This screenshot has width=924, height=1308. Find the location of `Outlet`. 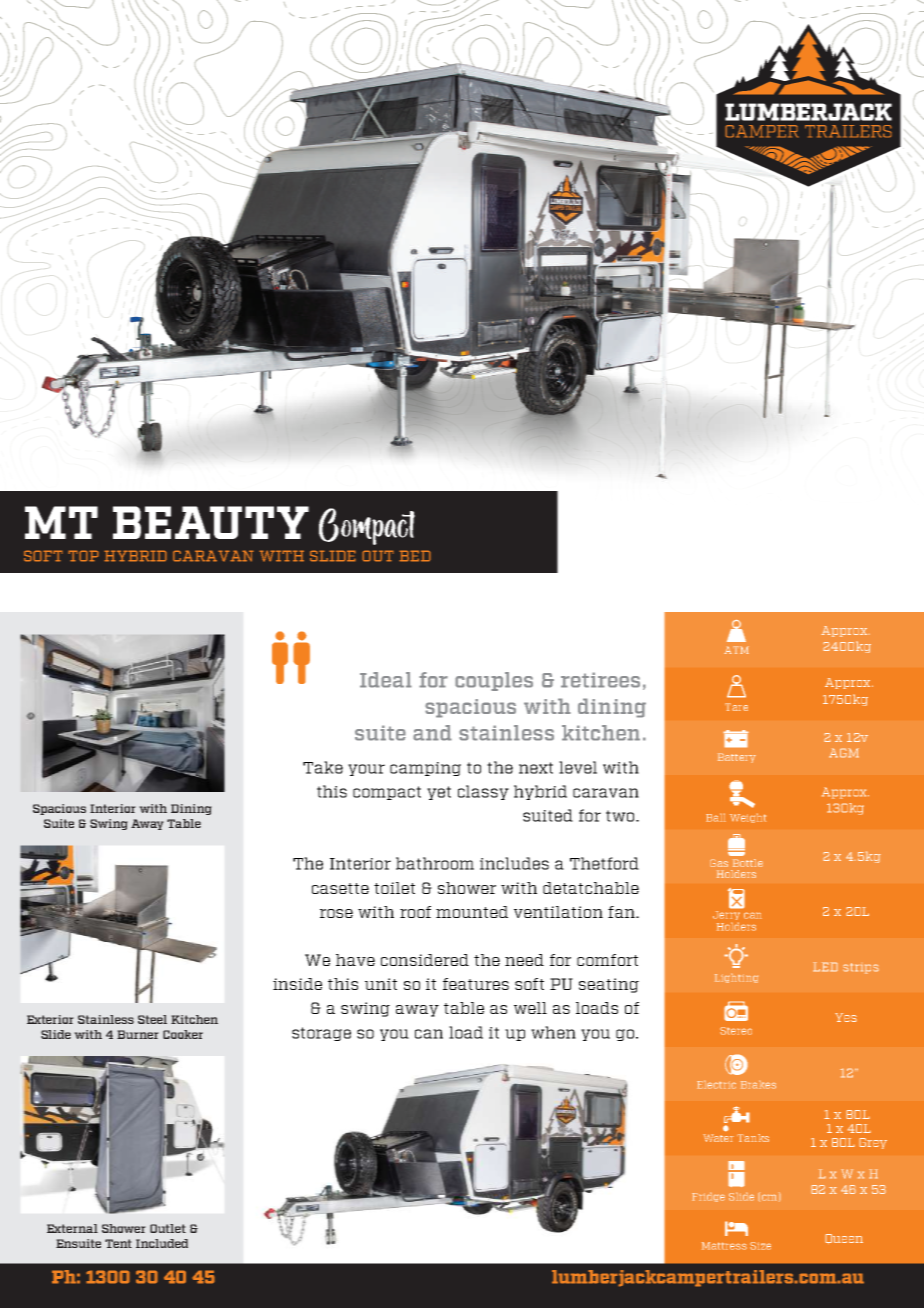

Outlet is located at coordinates (168, 1228).
